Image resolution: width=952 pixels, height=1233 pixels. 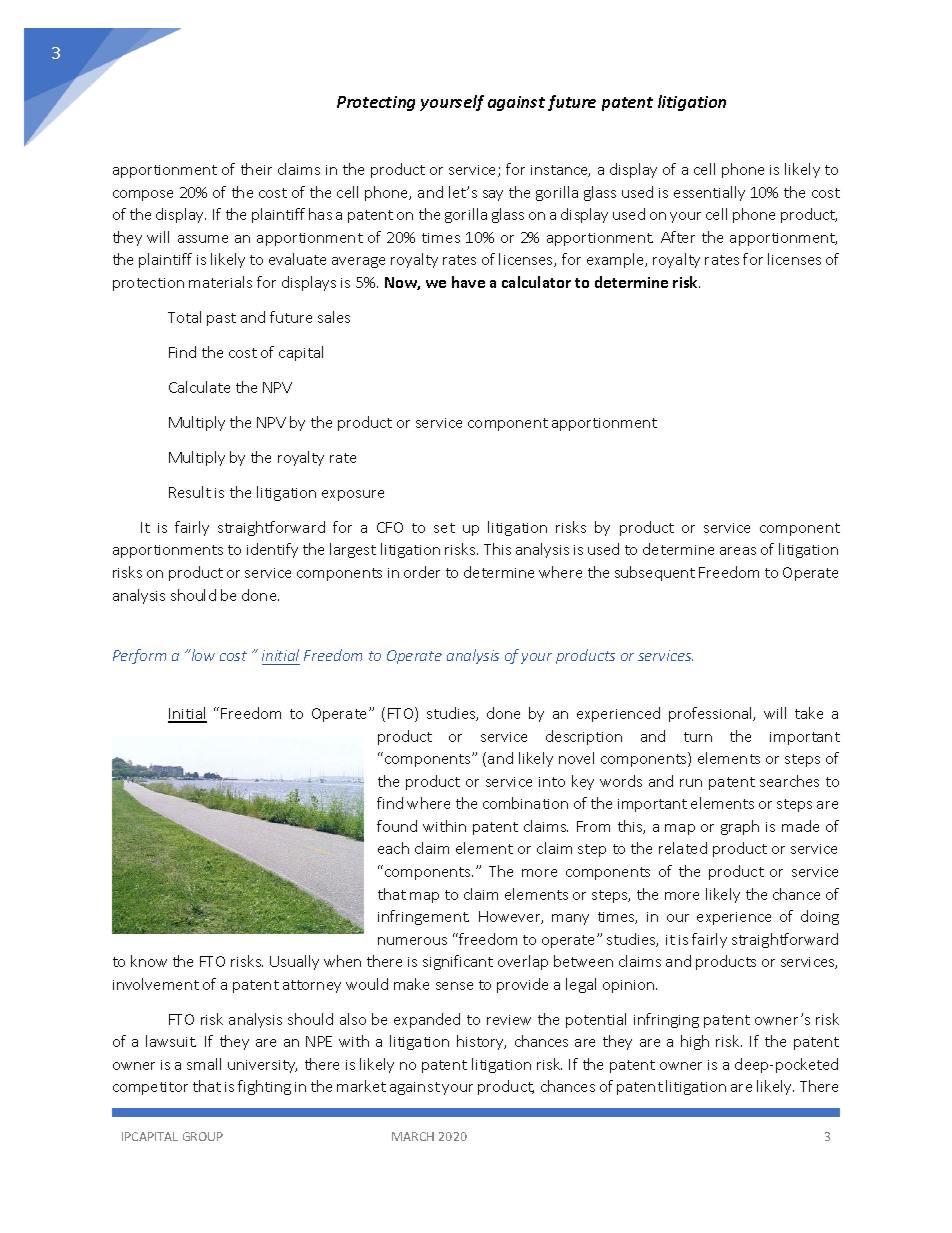 I want to click on low, so click(x=202, y=655).
